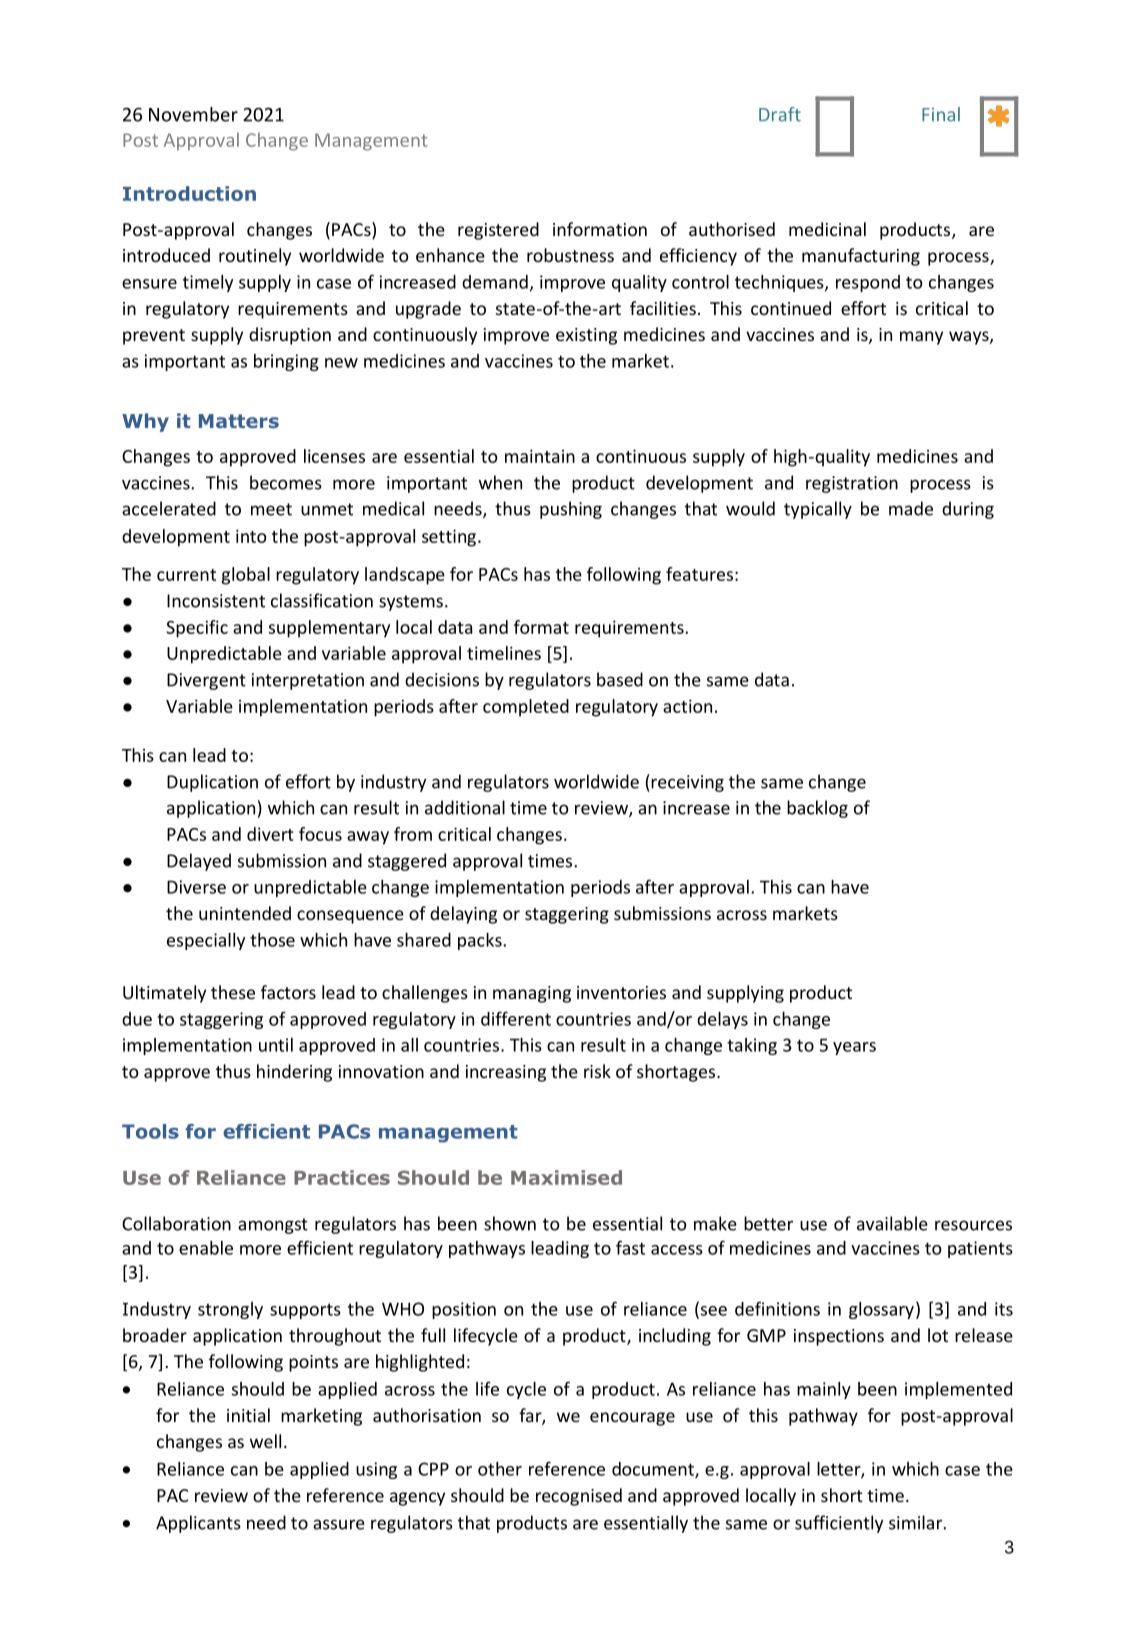 The image size is (1134, 1651). Describe the element at coordinates (597, 1071) in the screenshot. I see `risk` at that location.
